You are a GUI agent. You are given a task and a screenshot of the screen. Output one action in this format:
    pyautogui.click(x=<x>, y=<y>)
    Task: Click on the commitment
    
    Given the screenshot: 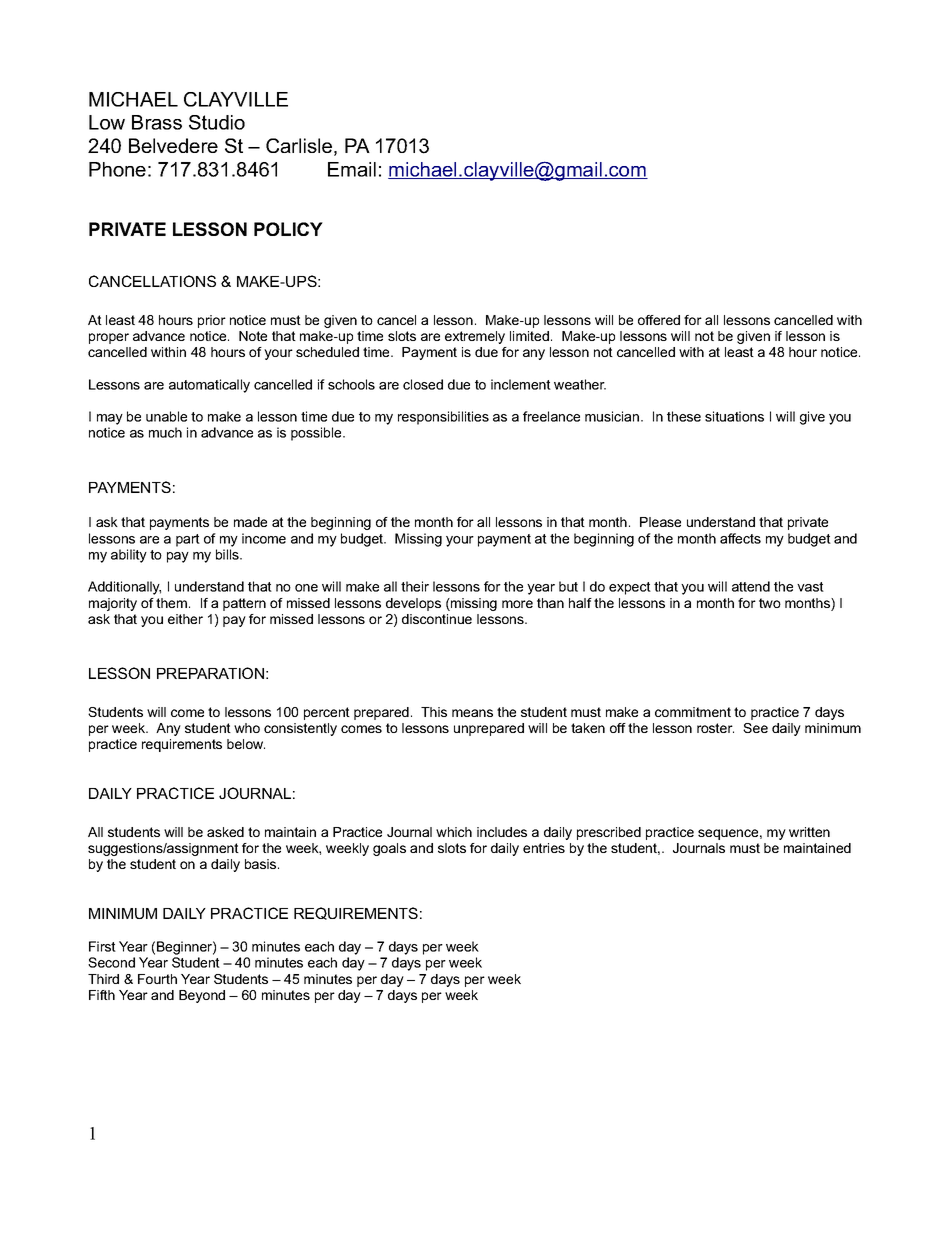 What is the action you would take?
    pyautogui.click(x=693, y=712)
